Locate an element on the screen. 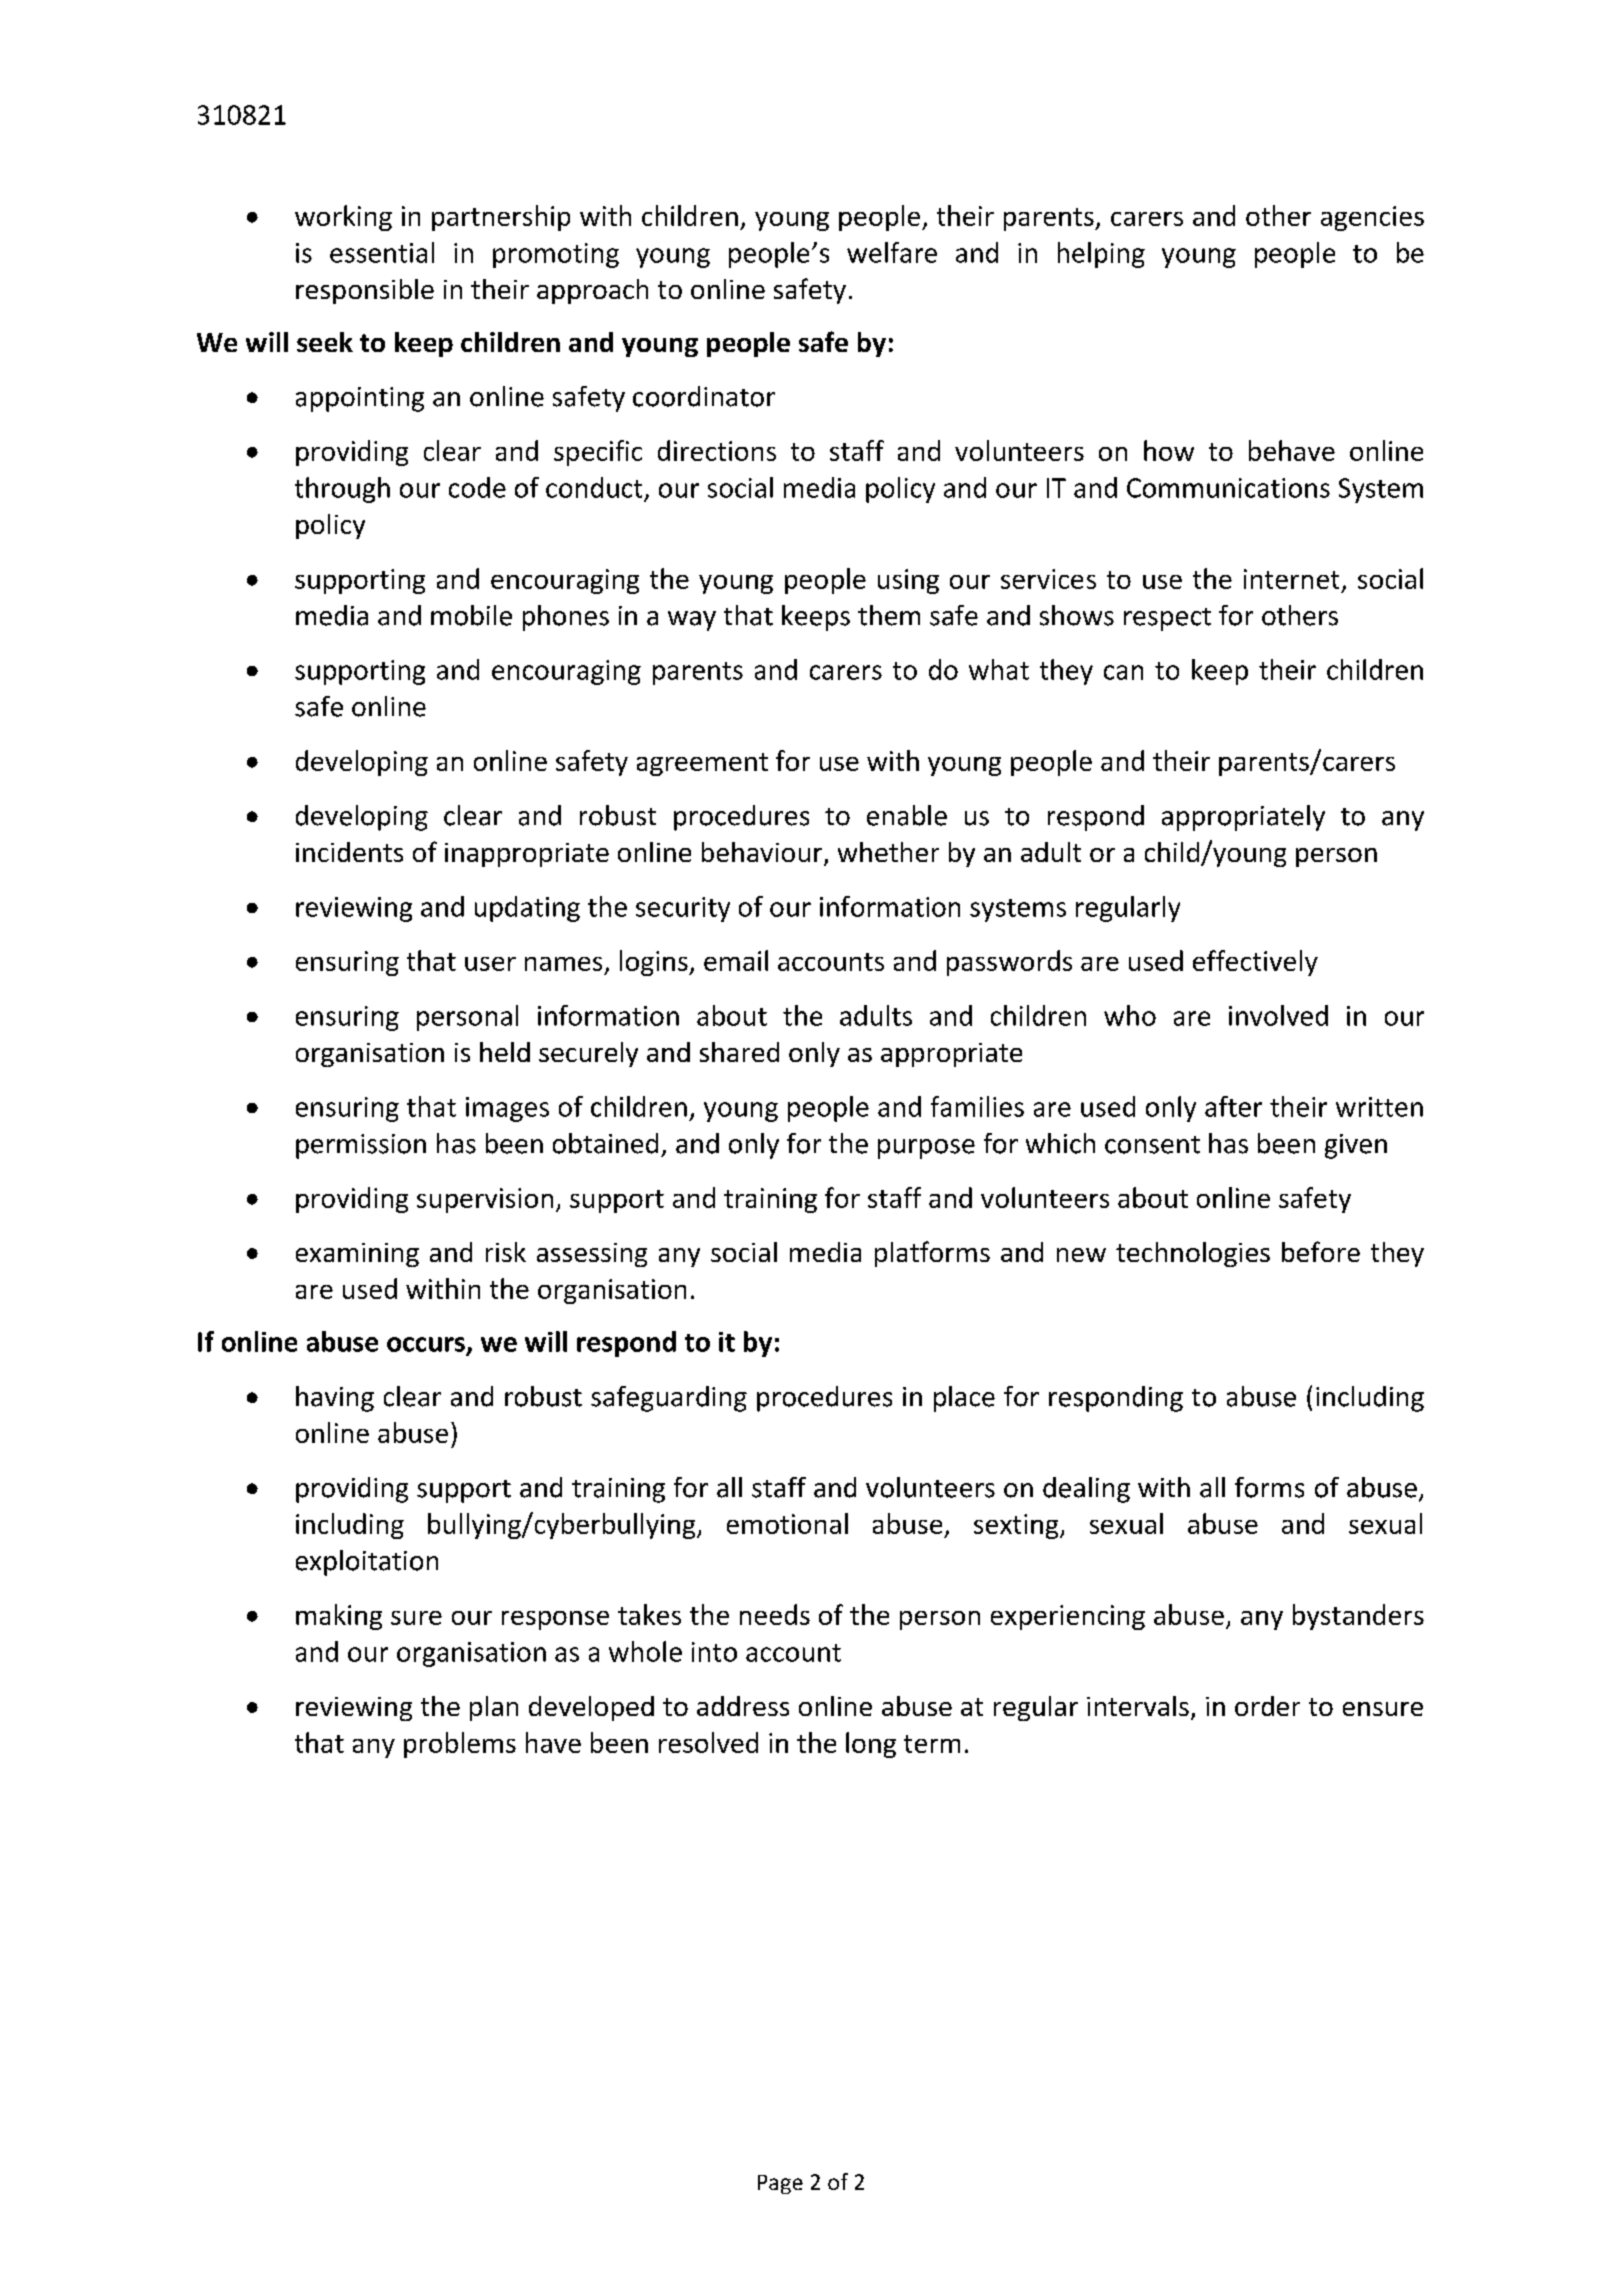  essential is located at coordinates (382, 252).
